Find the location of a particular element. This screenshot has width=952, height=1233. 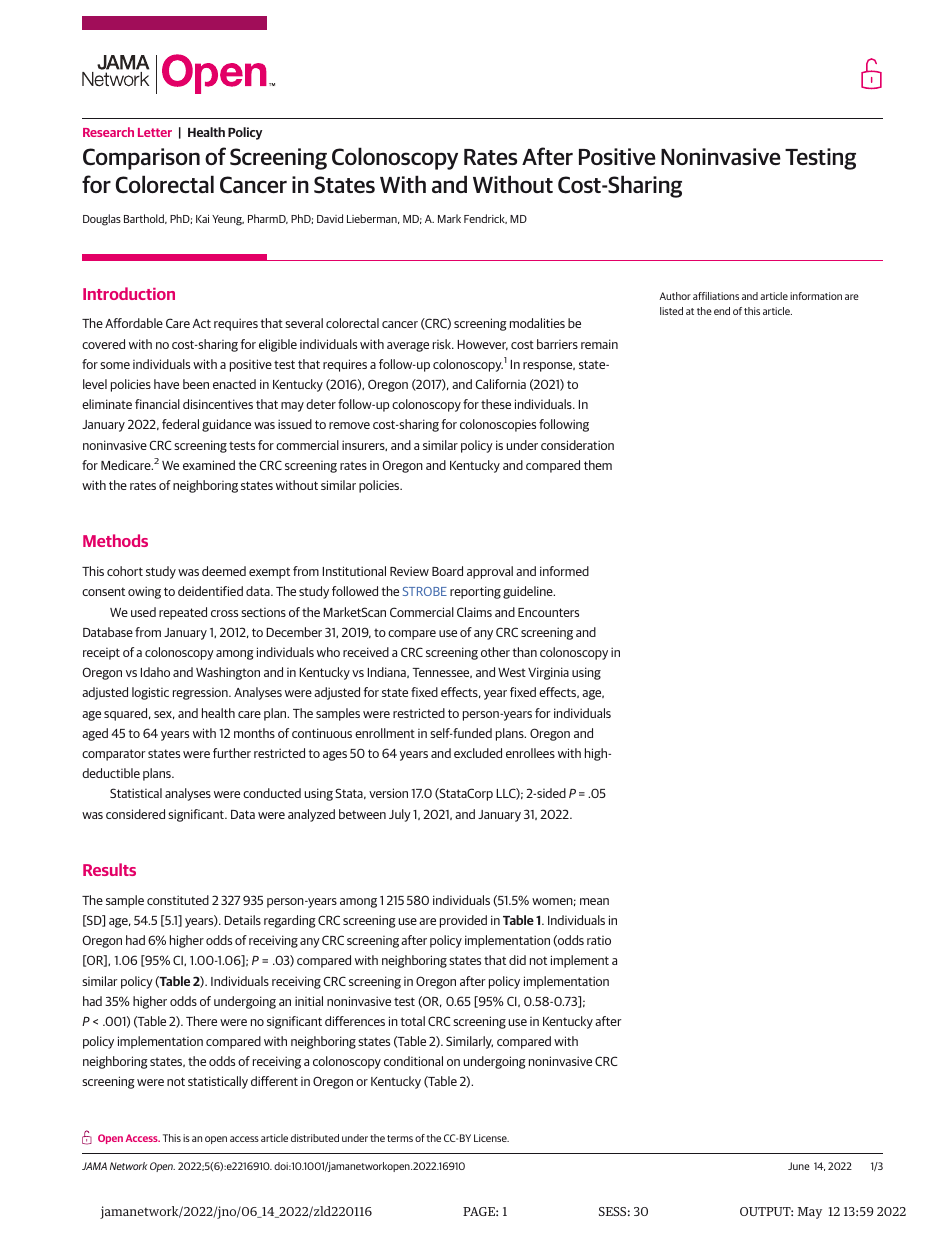

other is located at coordinates (495, 652).
